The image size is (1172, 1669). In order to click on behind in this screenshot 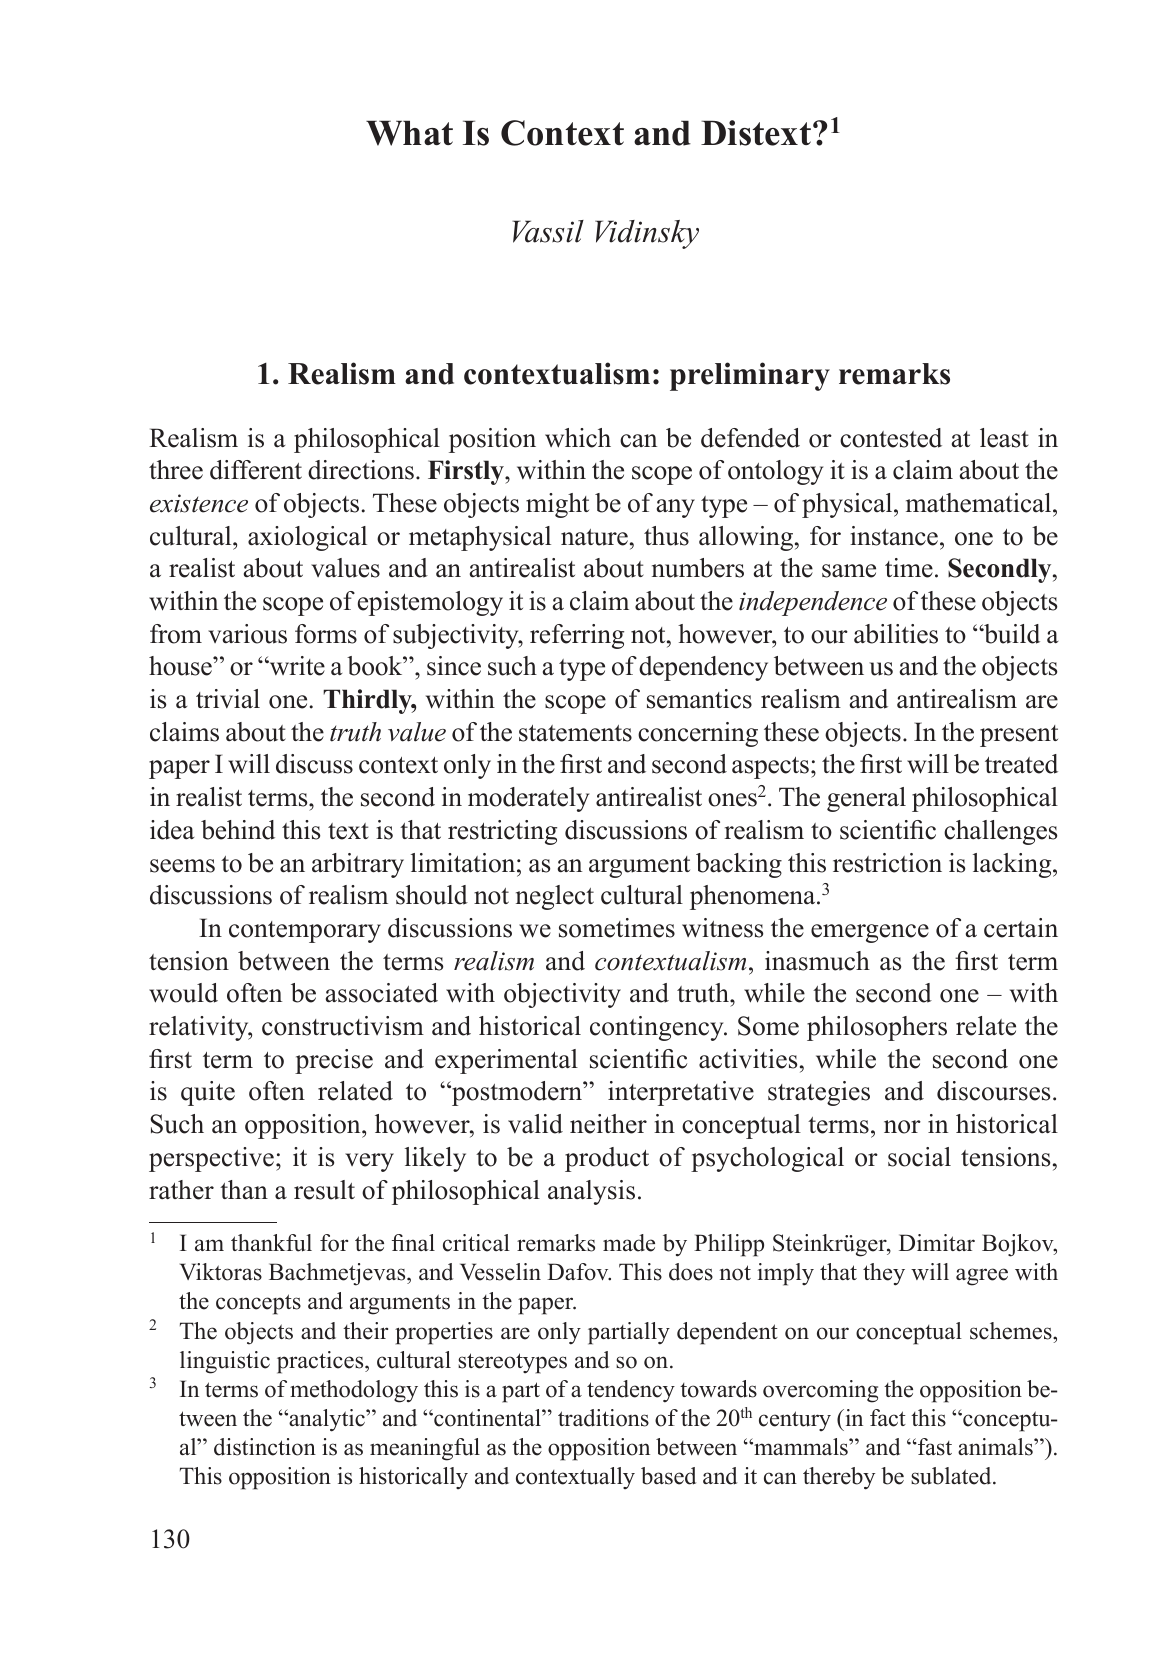, I will do `click(238, 830)`.
